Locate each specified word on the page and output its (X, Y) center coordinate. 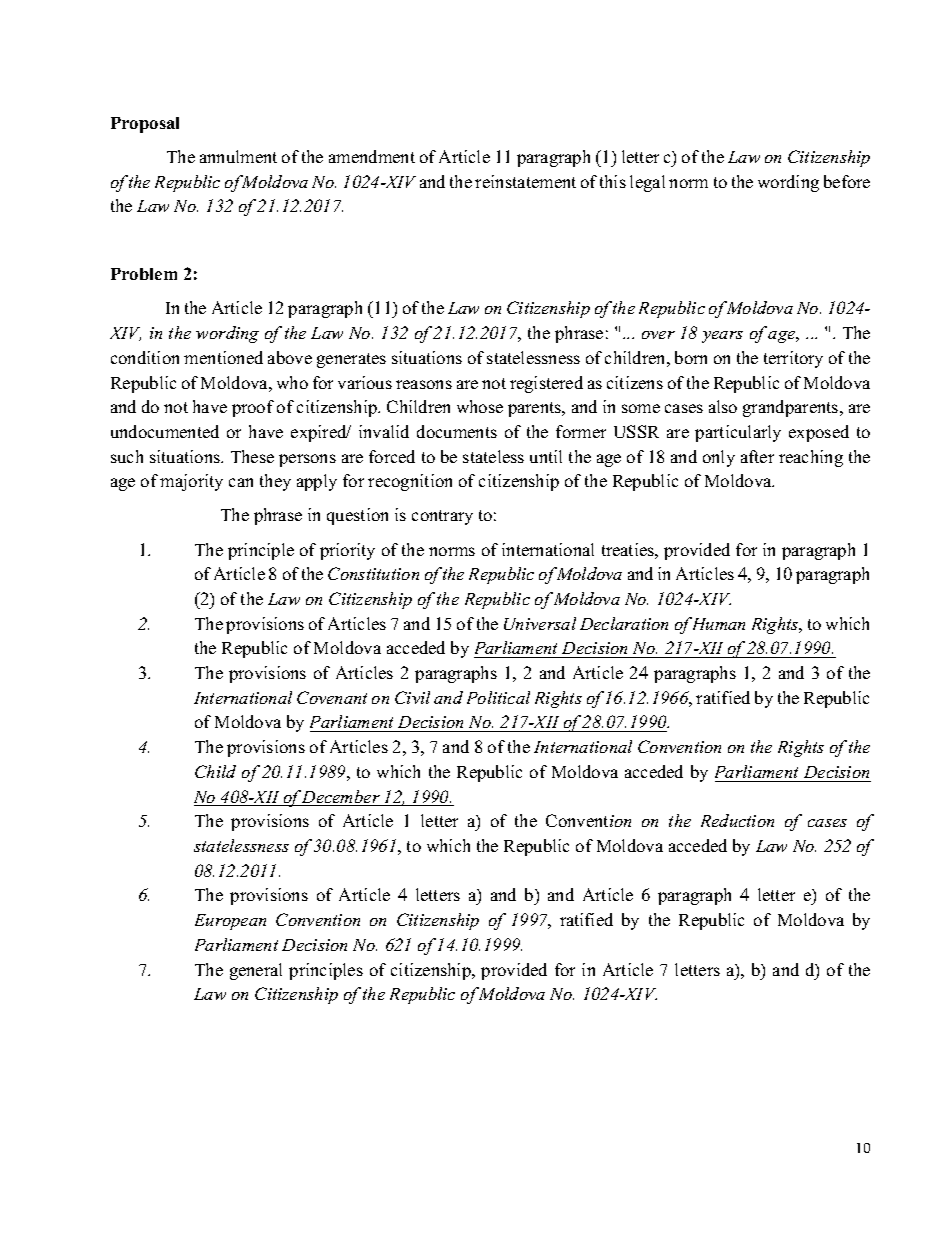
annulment (238, 156)
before (847, 181)
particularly (738, 433)
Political (498, 697)
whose (480, 406)
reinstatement (525, 181)
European (230, 922)
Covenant (332, 697)
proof (253, 408)
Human (717, 623)
